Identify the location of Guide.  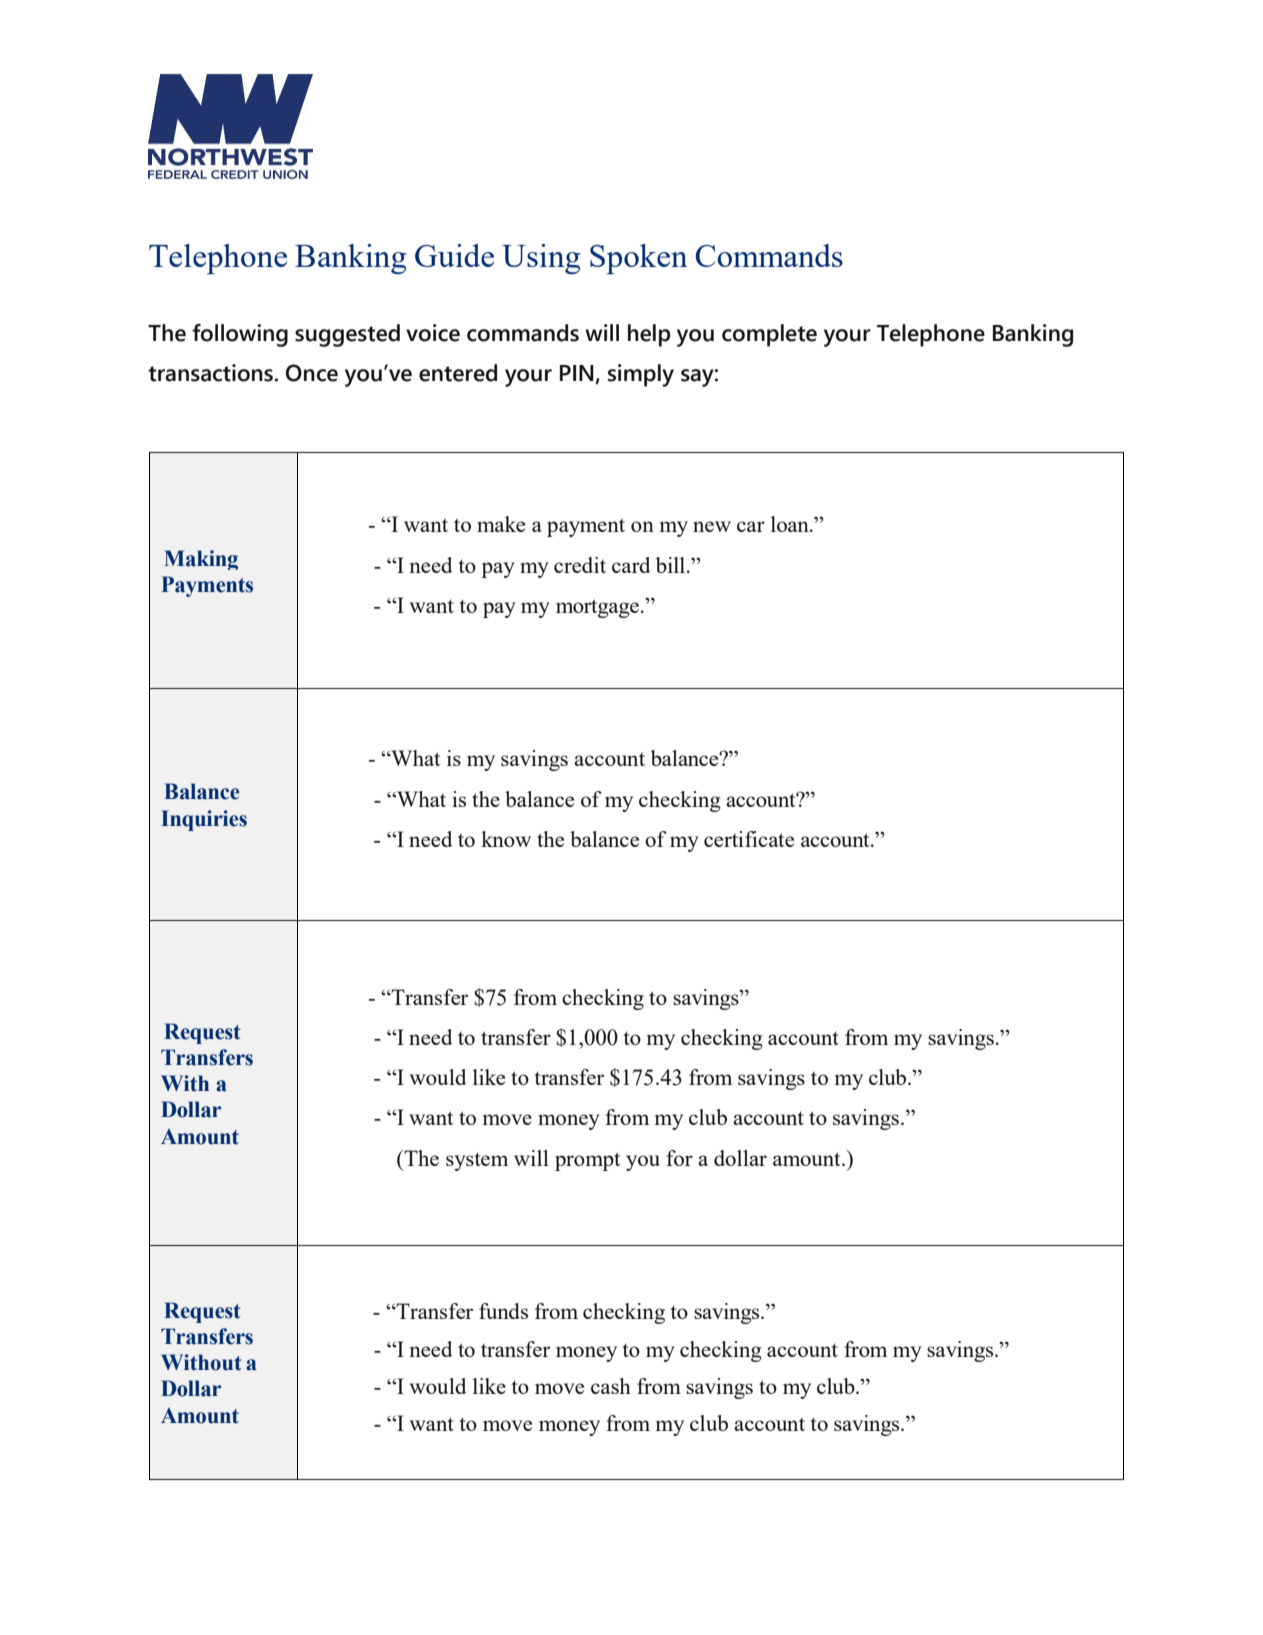
(454, 255).
